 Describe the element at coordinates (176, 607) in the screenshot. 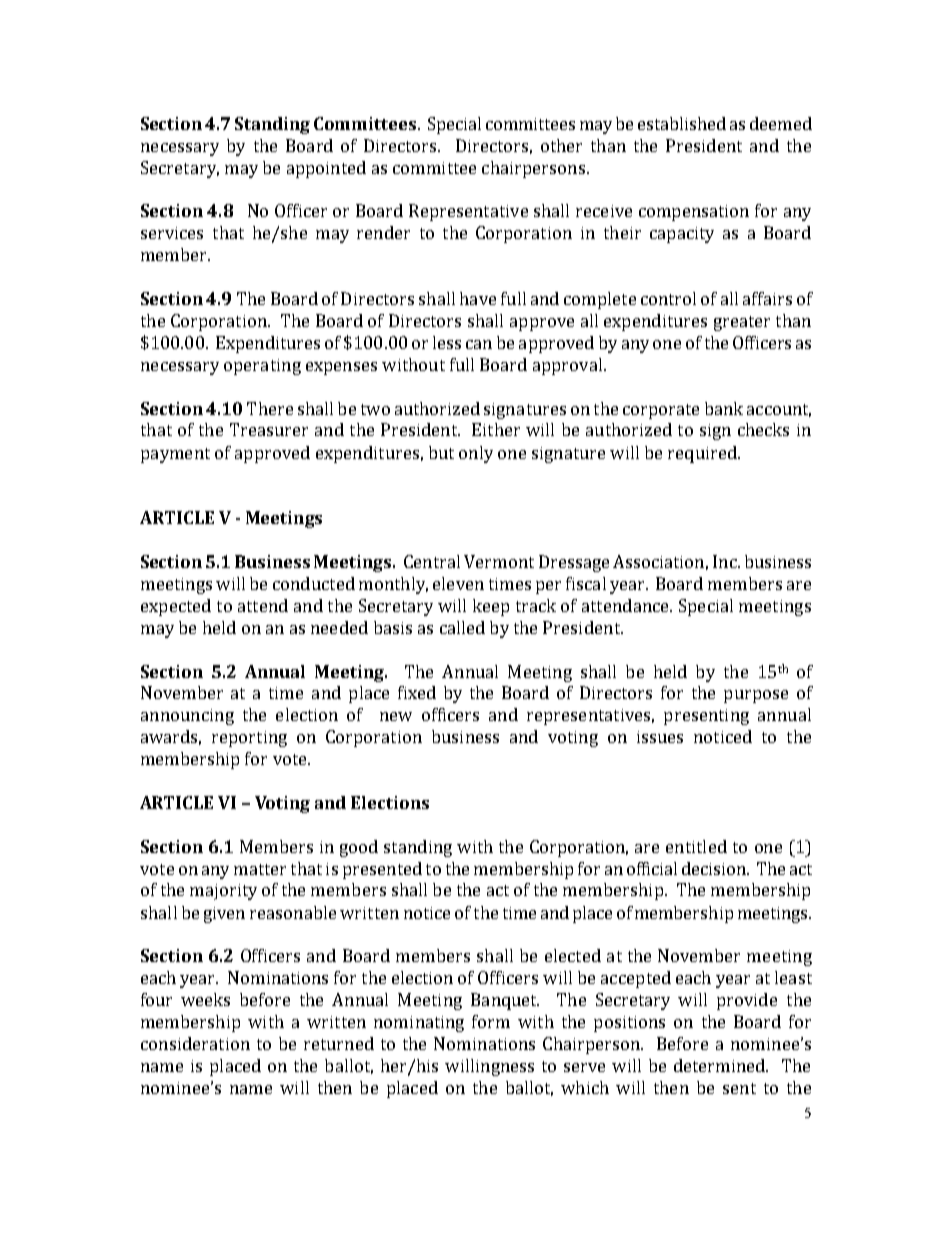

I see `expected` at that location.
